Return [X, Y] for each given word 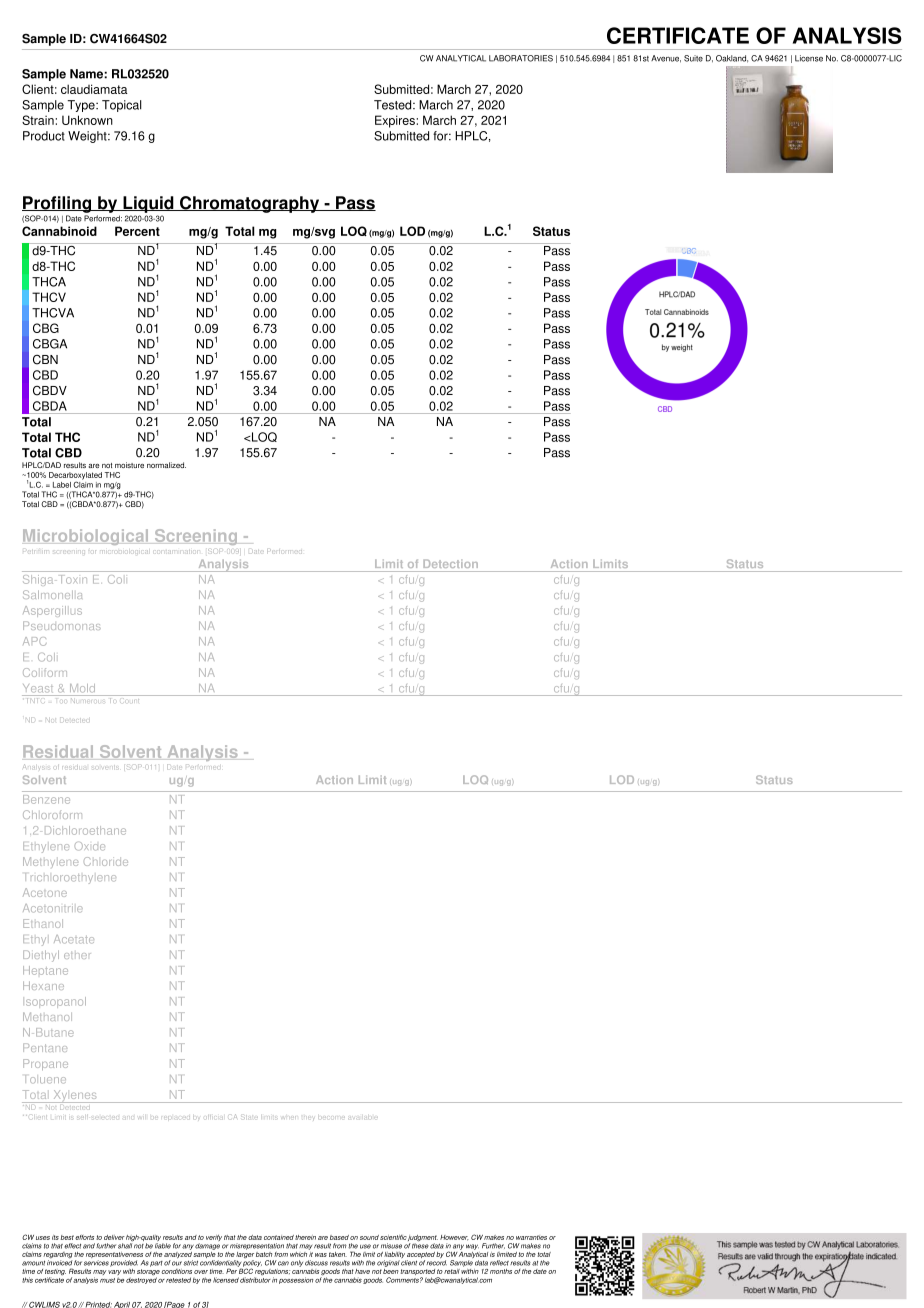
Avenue [666, 59]
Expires [396, 121]
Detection [450, 563]
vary [114, 1274]
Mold [82, 688]
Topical [122, 106]
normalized [166, 465]
